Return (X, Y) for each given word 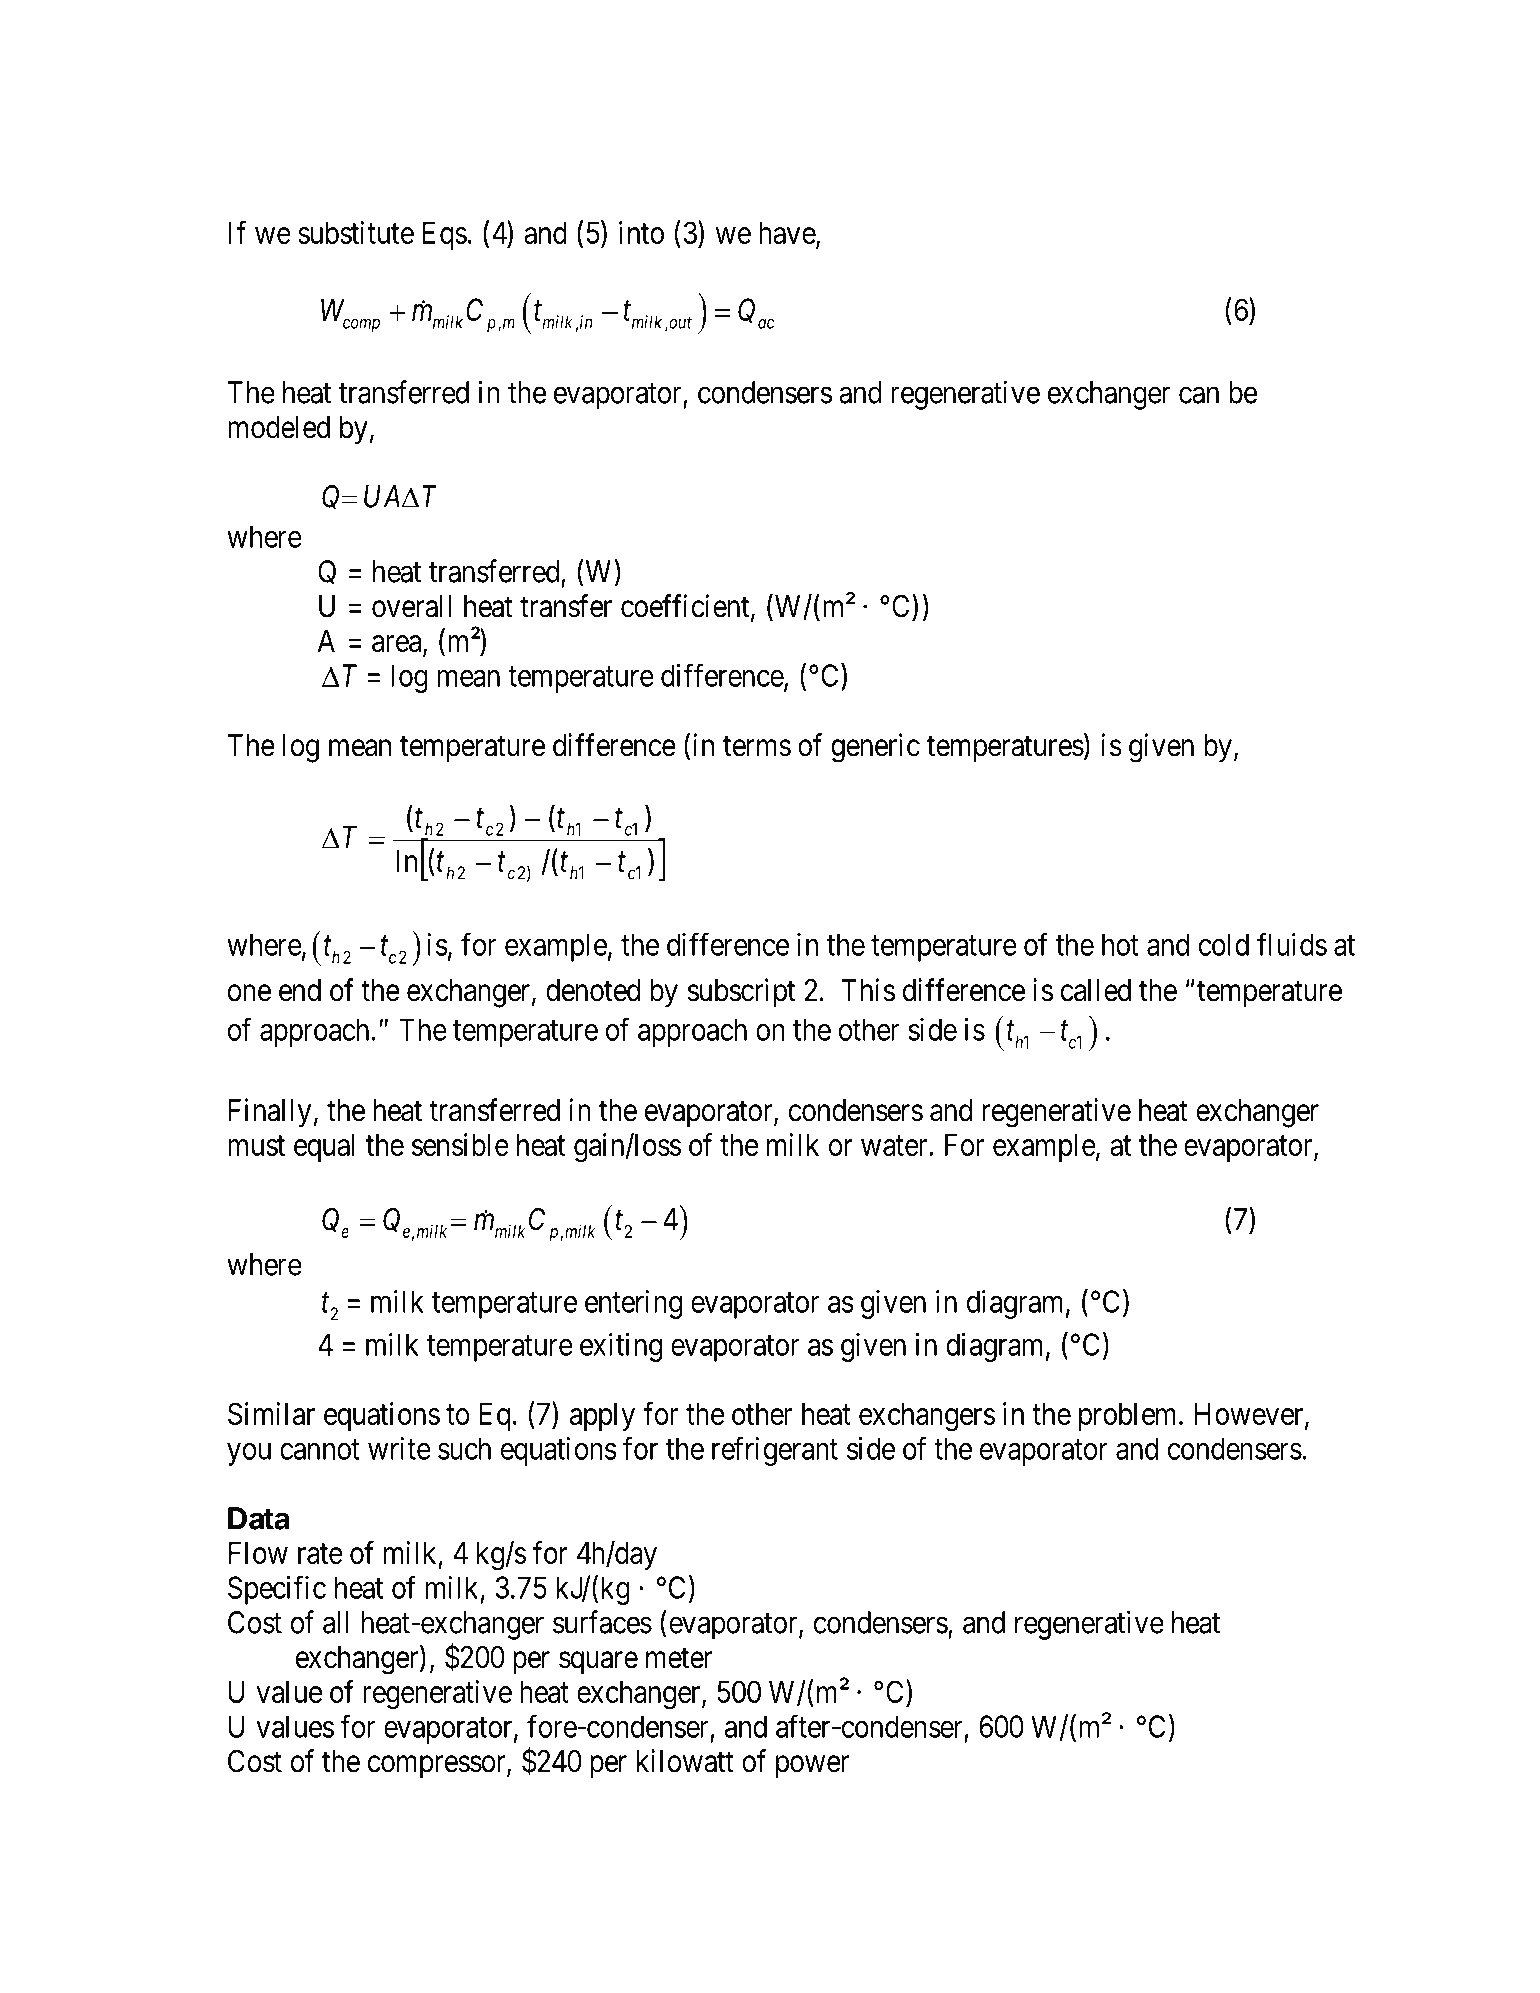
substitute (356, 232)
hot (1120, 944)
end (300, 990)
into (641, 232)
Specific (277, 1590)
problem (1129, 1416)
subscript (741, 992)
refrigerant (775, 1451)
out (679, 322)
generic (875, 748)
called (1096, 990)
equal (324, 1147)
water (895, 1146)
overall (411, 606)
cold (1224, 944)
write (399, 1448)
